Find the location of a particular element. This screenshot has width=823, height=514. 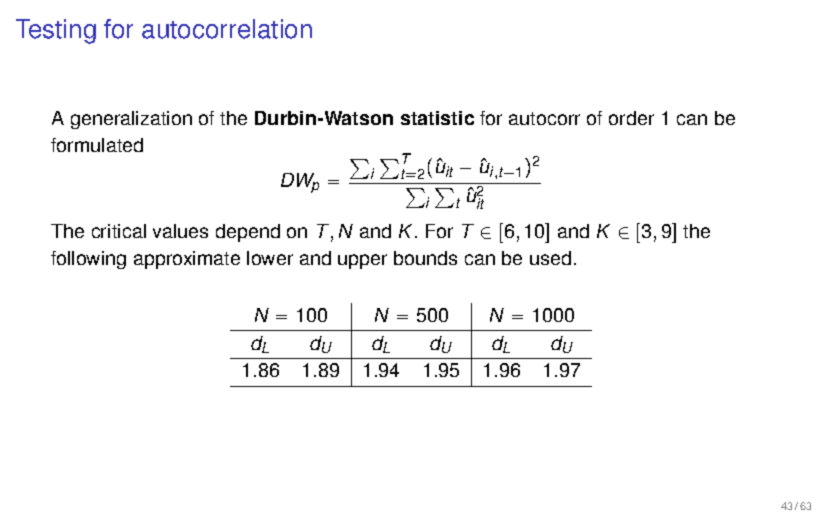

upper is located at coordinates (362, 261).
